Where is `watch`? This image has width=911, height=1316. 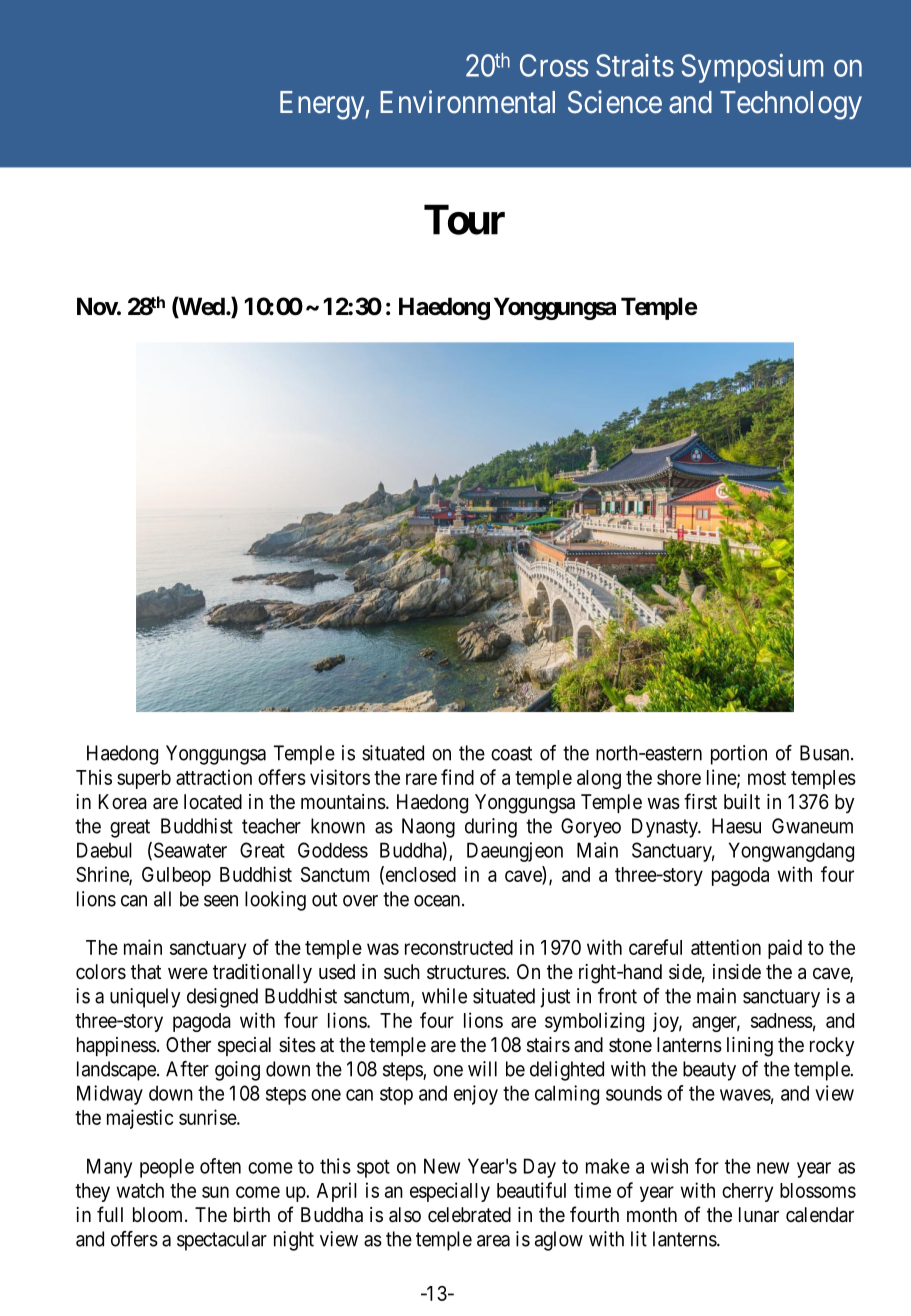
watch is located at coordinates (140, 1190).
